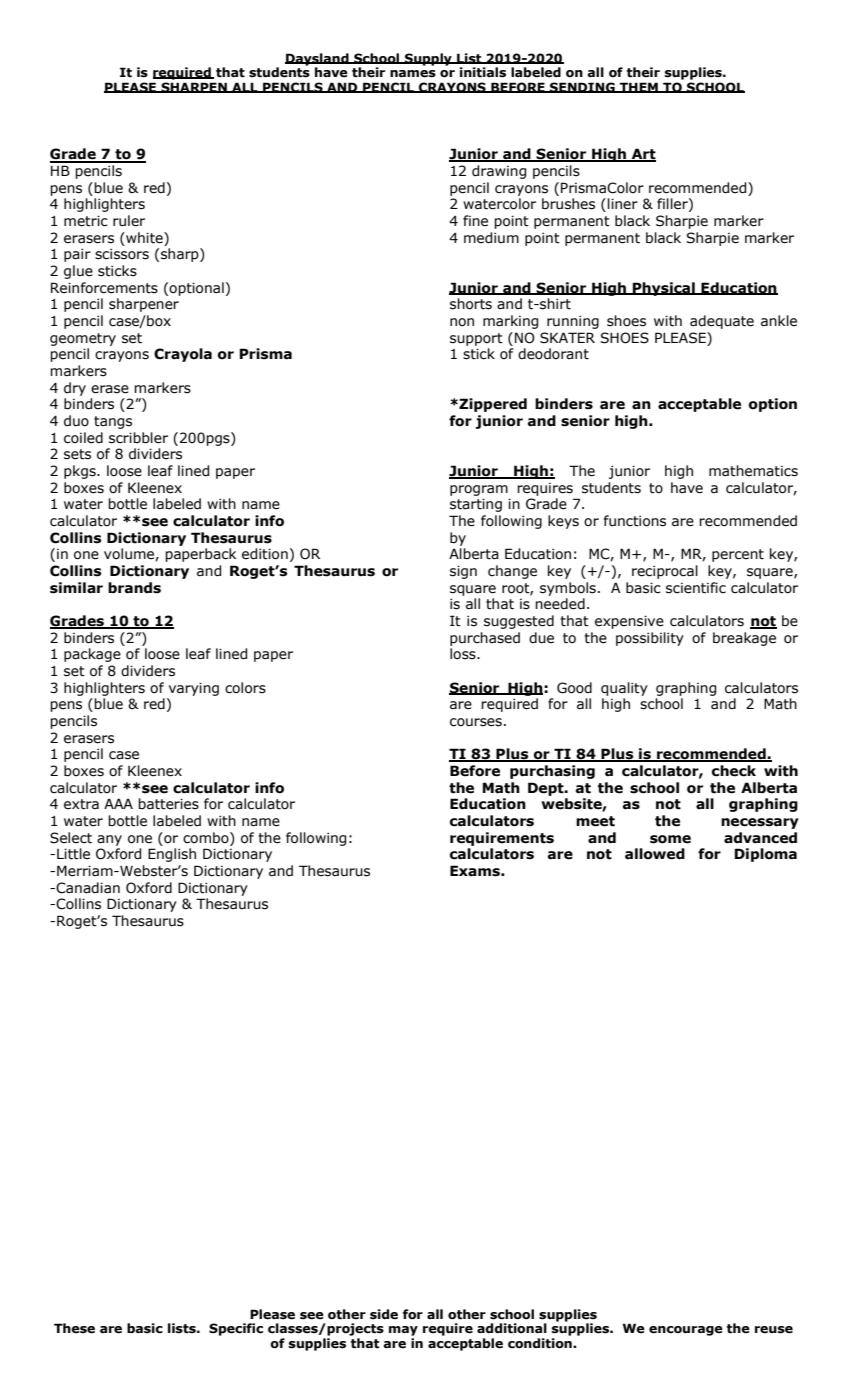  Describe the element at coordinates (686, 1331) in the page. I see `encourage` at that location.
